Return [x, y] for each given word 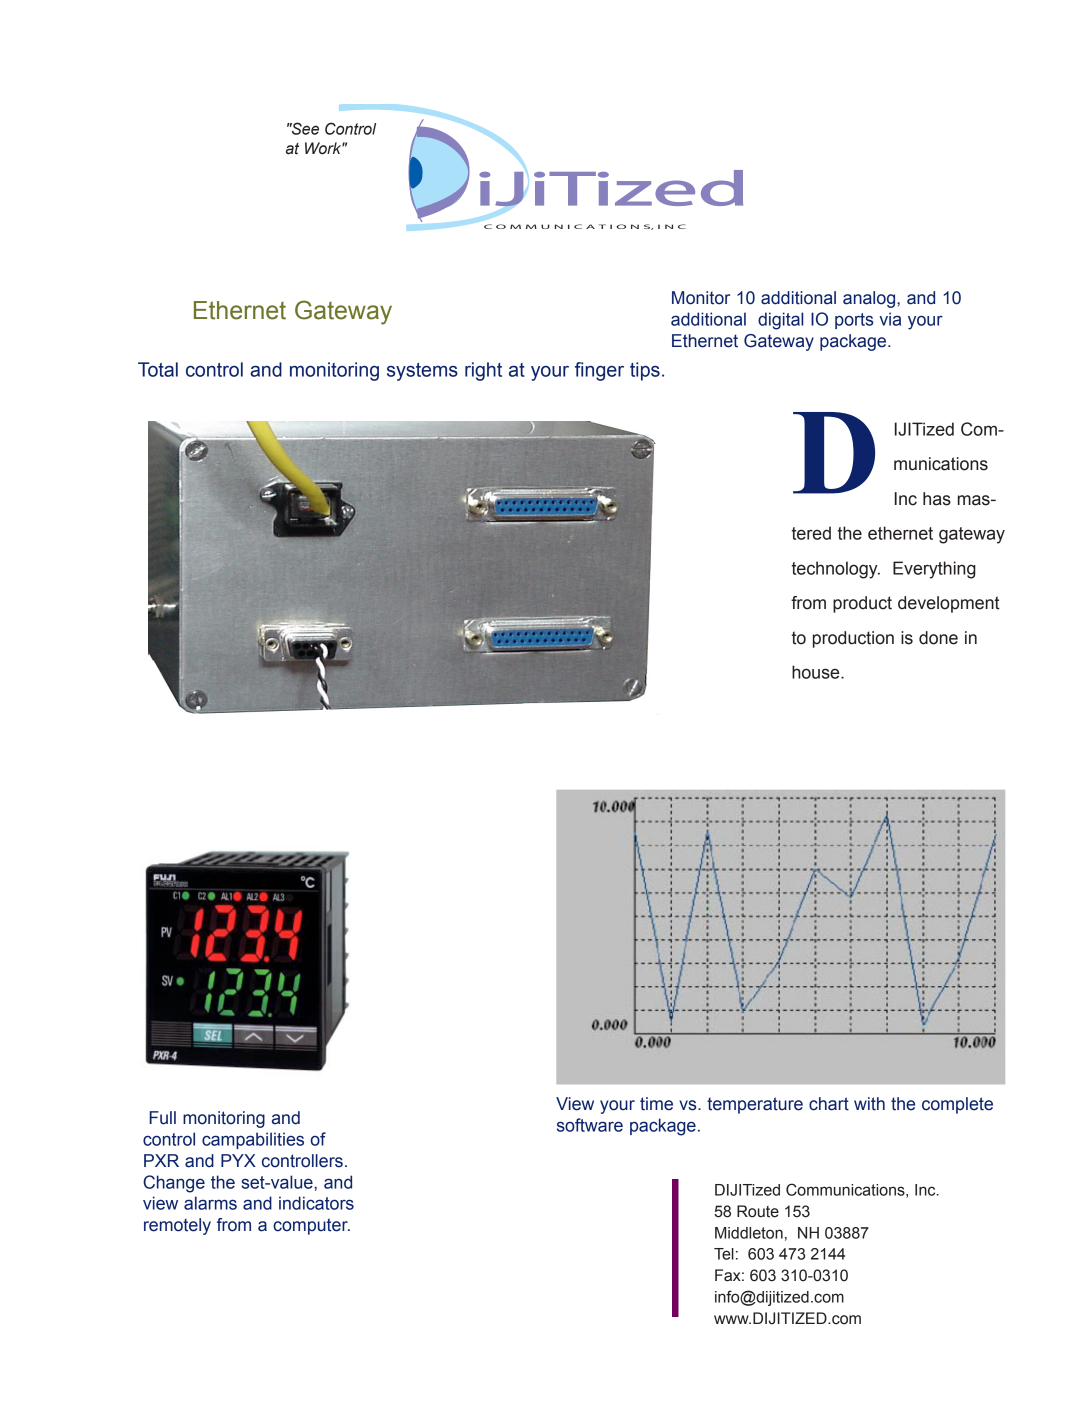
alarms [210, 1203]
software [590, 1125]
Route [758, 1211]
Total [158, 369]
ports [854, 321]
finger [599, 371]
